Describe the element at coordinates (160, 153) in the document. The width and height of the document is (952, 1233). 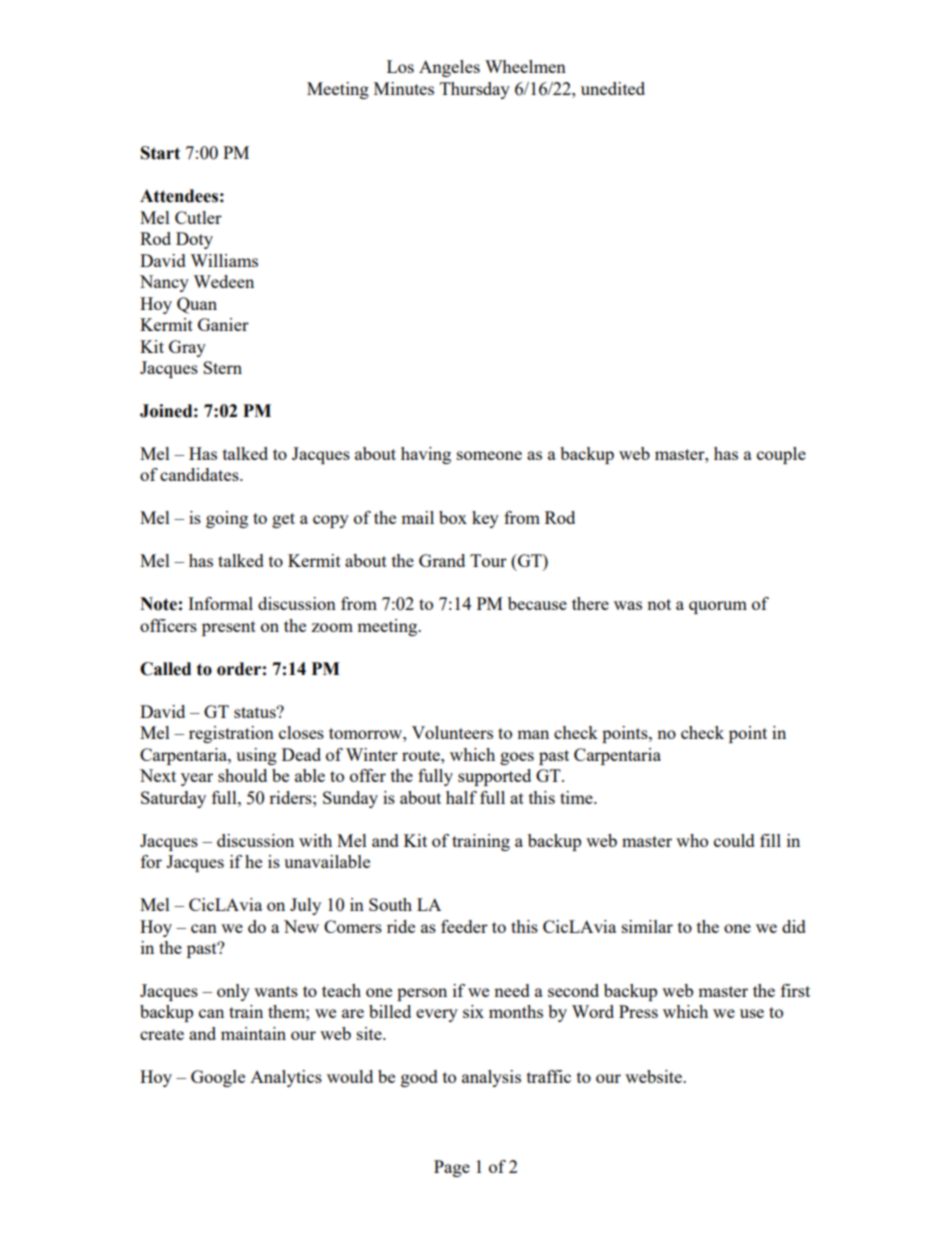
I see `Start` at that location.
